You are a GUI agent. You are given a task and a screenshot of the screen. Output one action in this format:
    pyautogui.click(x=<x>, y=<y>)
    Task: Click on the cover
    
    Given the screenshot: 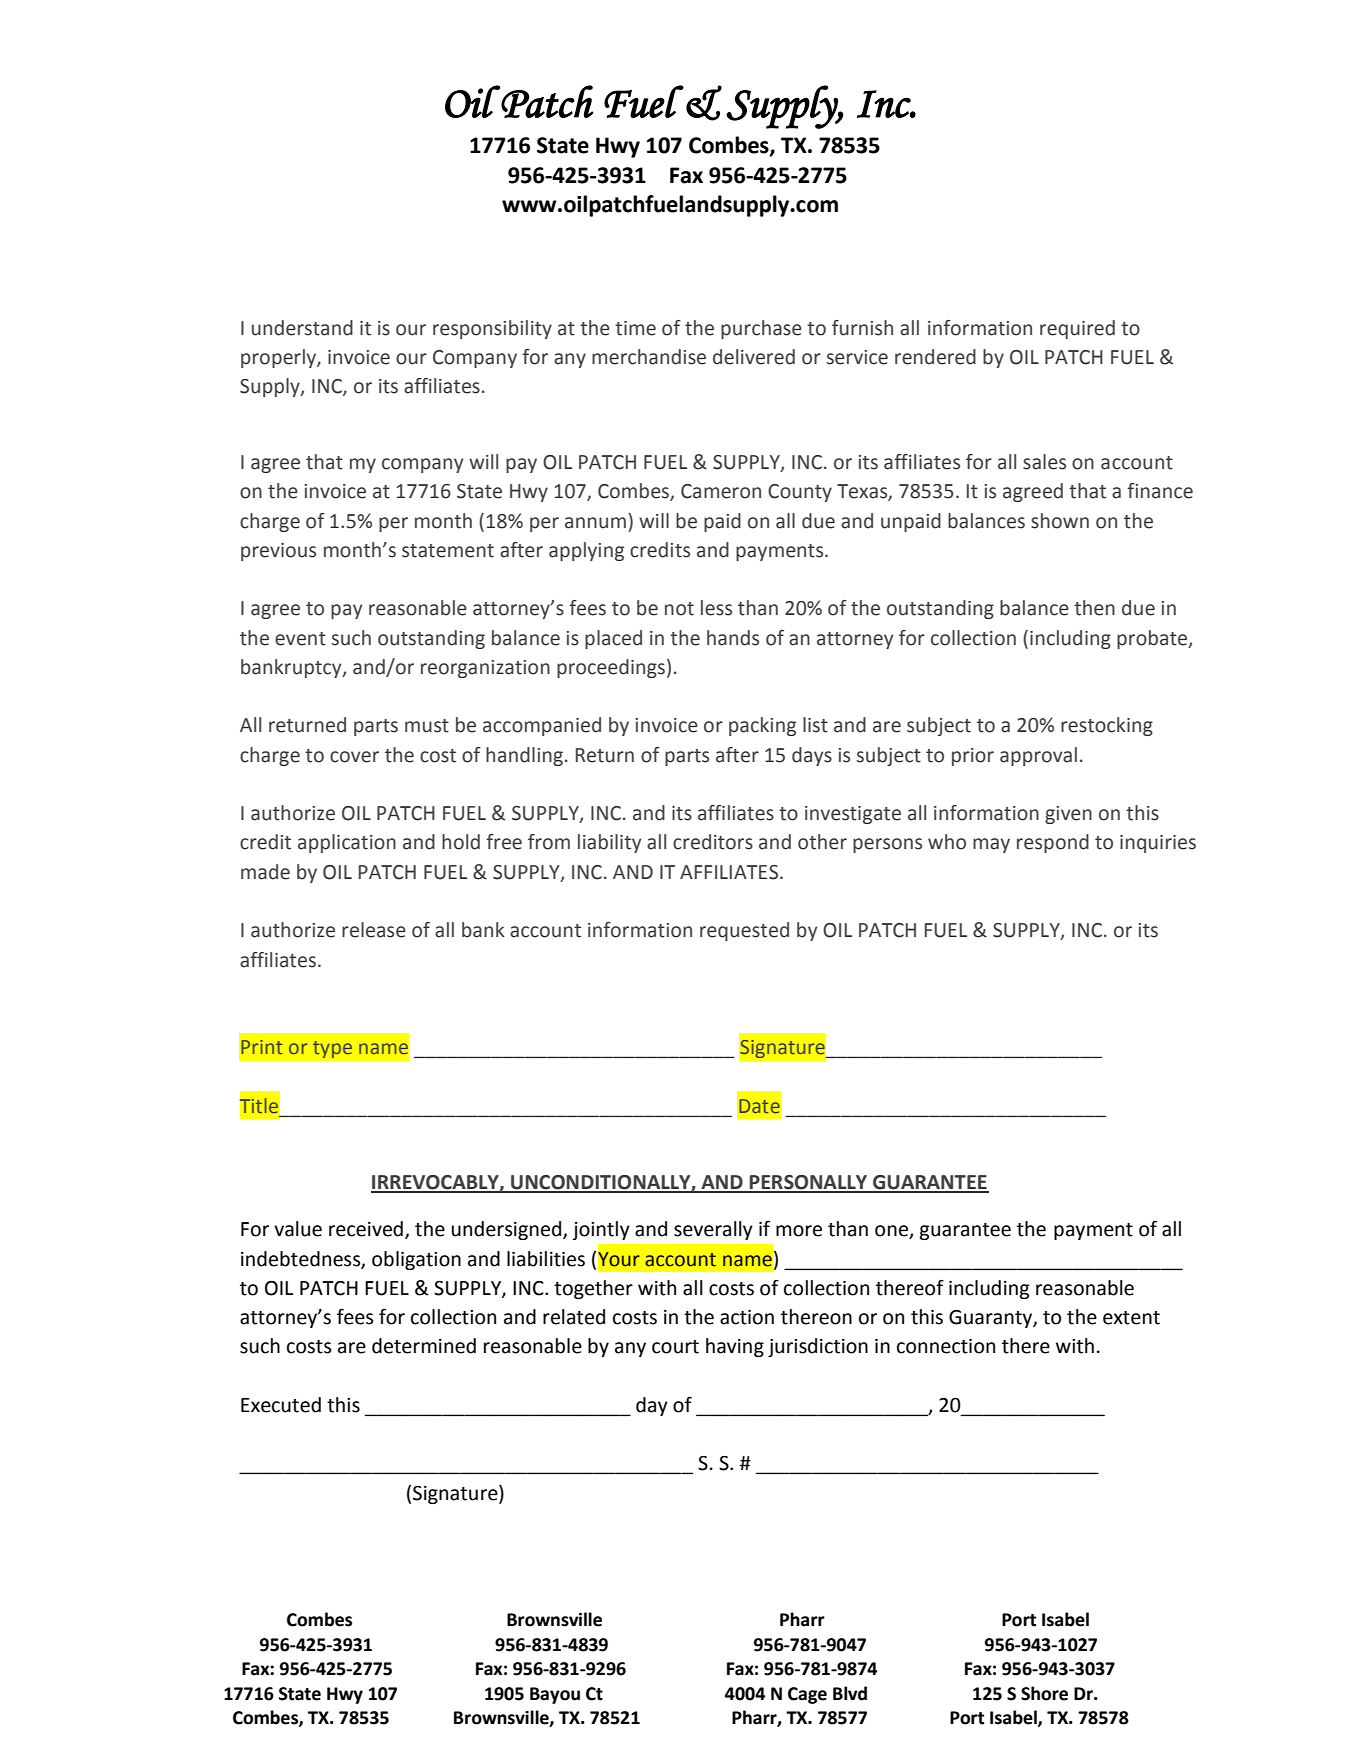 What is the action you would take?
    pyautogui.click(x=354, y=757)
